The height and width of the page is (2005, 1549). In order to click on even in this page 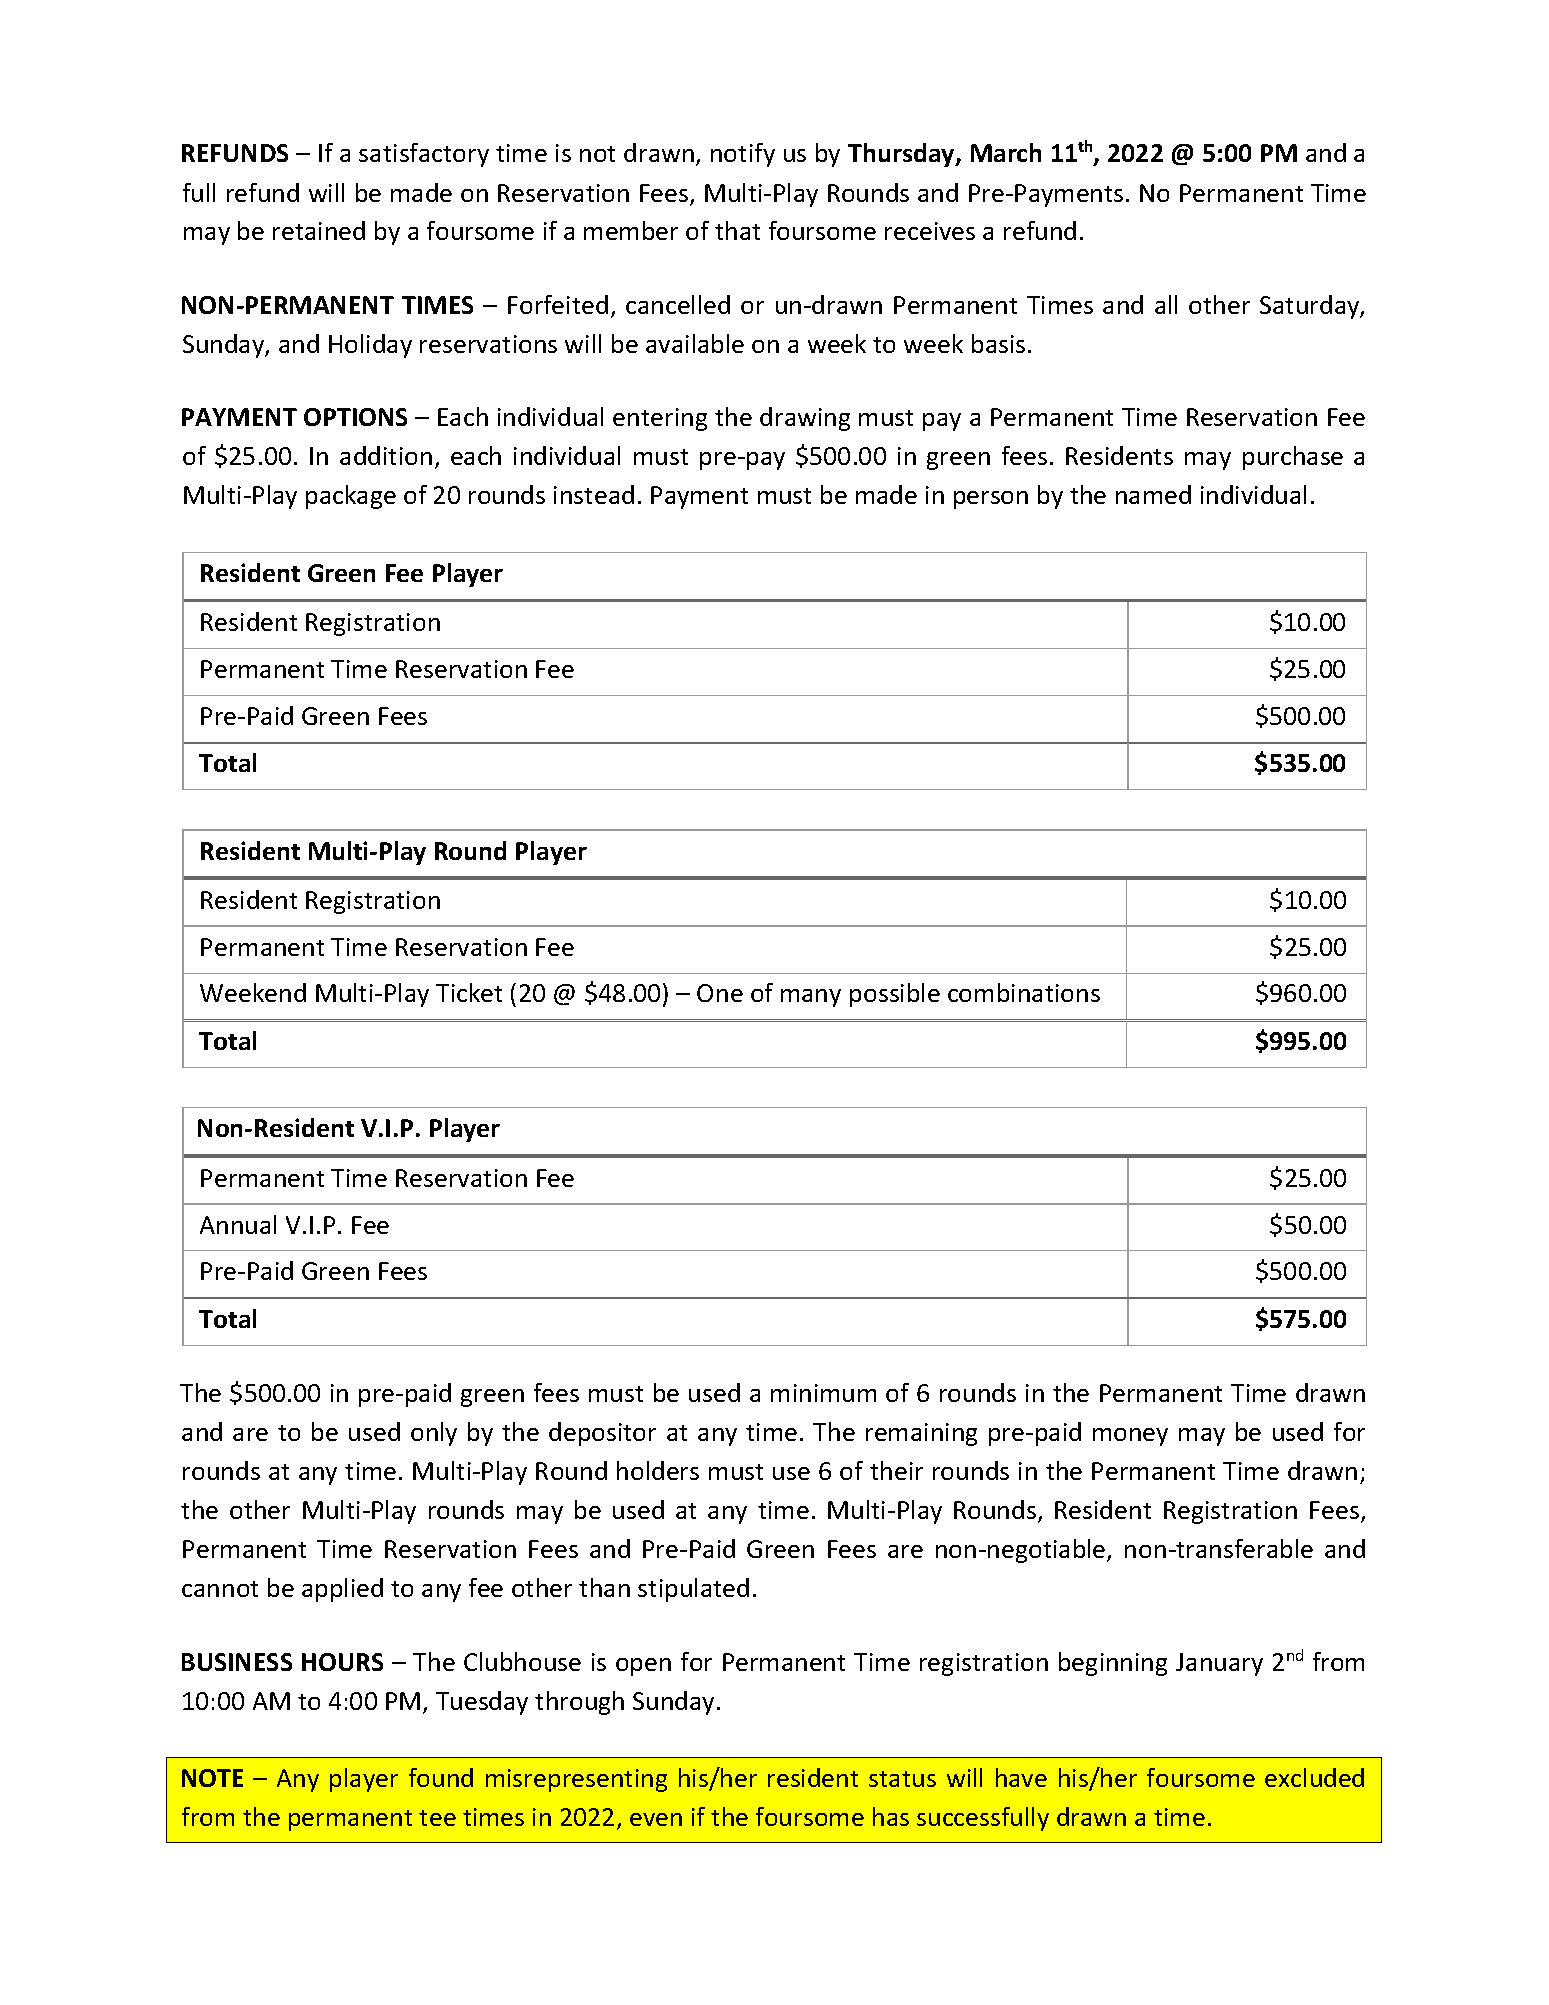, I will do `click(656, 1819)`.
